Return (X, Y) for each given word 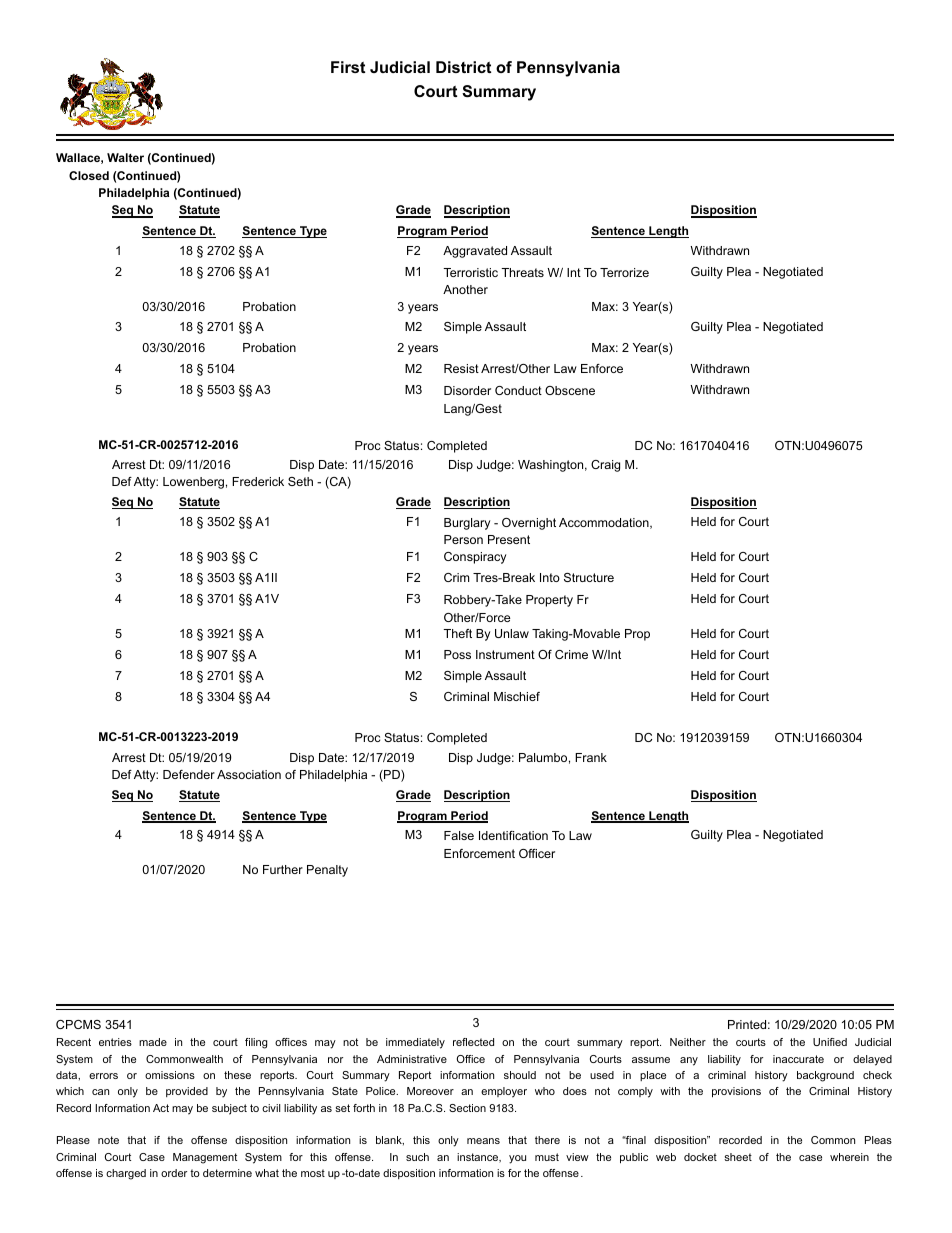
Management (205, 1158)
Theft (457, 633)
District (463, 67)
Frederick (258, 481)
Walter (125, 157)
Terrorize (624, 272)
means (483, 1141)
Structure (589, 577)
